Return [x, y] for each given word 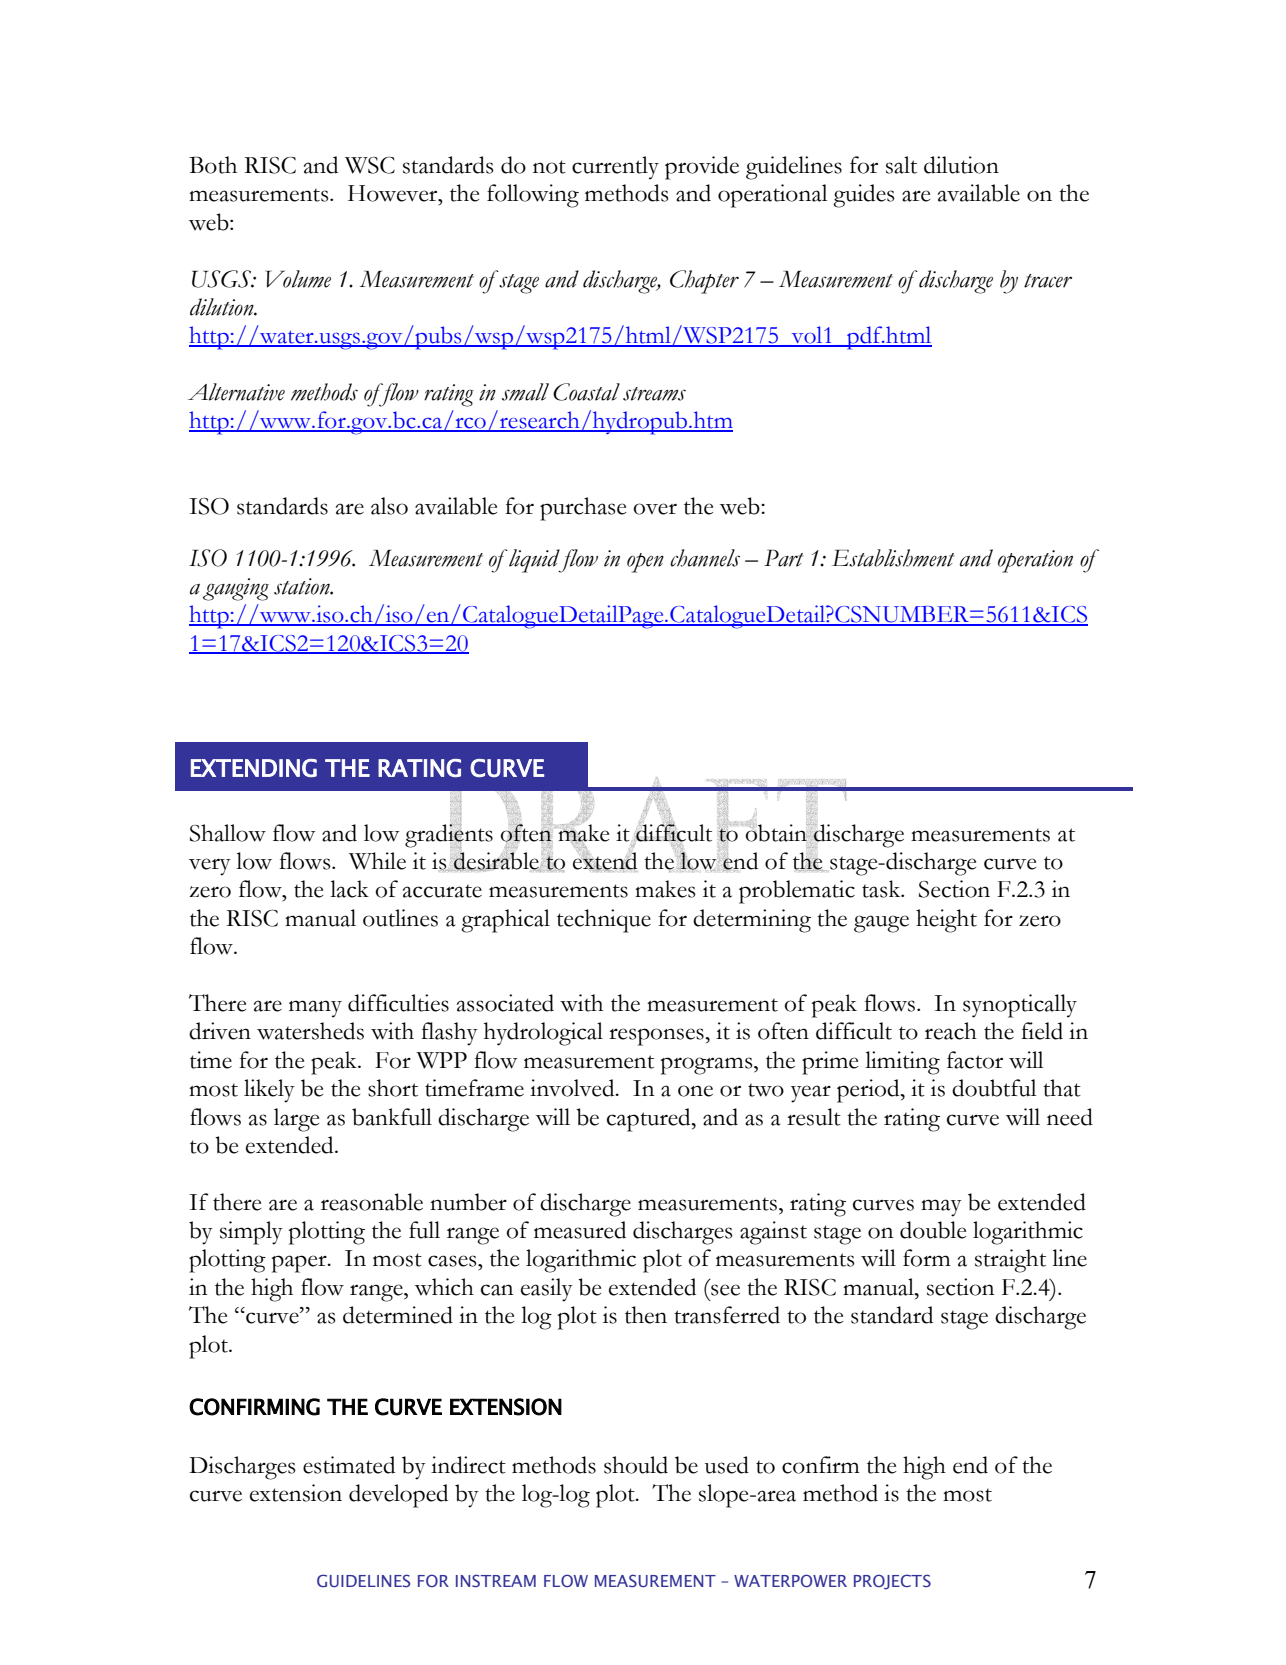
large [296, 1120]
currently [615, 168]
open [645, 563]
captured [650, 1120]
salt [901, 165]
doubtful [994, 1088]
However [394, 193]
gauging [236, 589]
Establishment [893, 558]
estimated [349, 1465]
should [636, 1465]
